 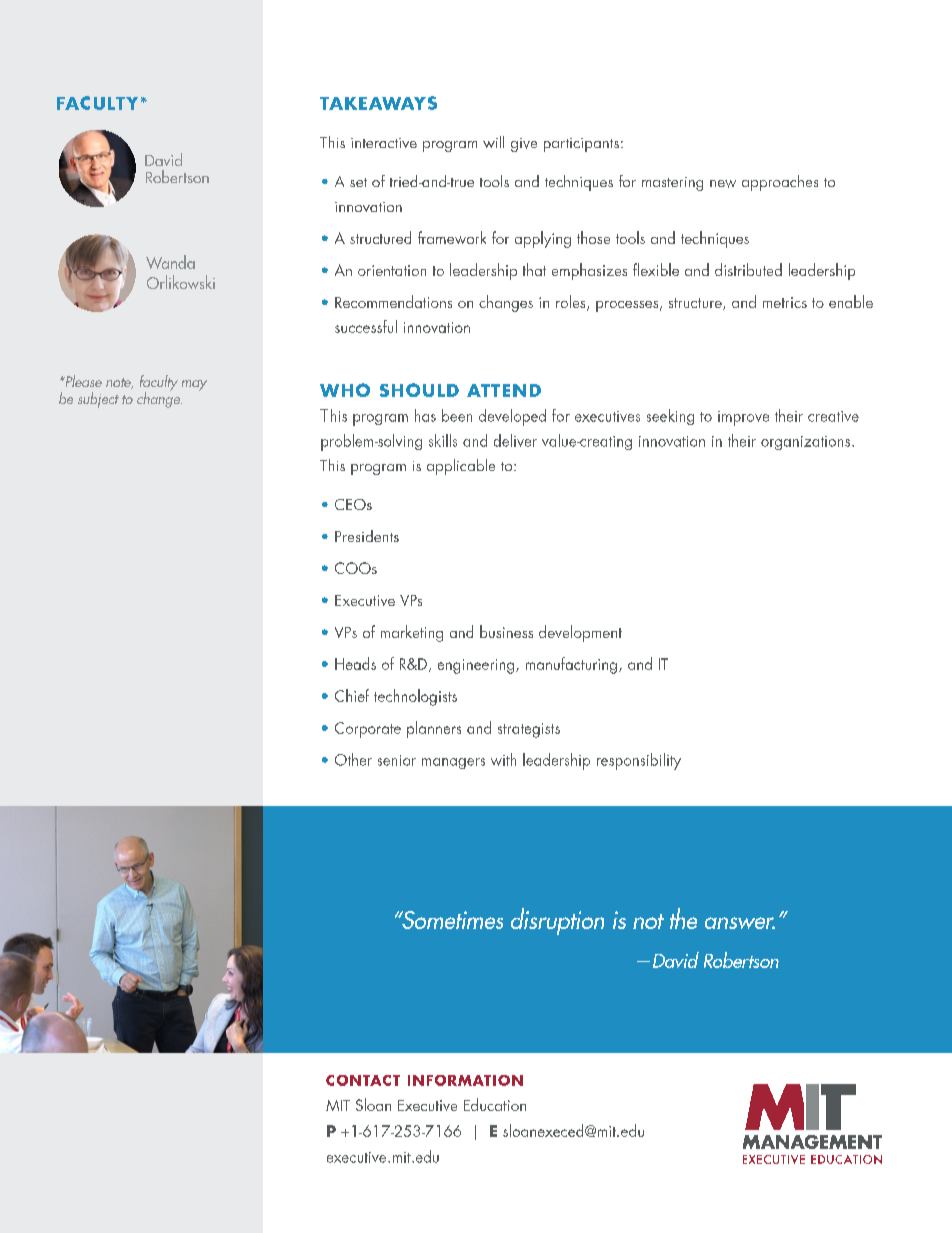 What do you see at coordinates (780, 183) in the document?
I see `approaches` at bounding box center [780, 183].
